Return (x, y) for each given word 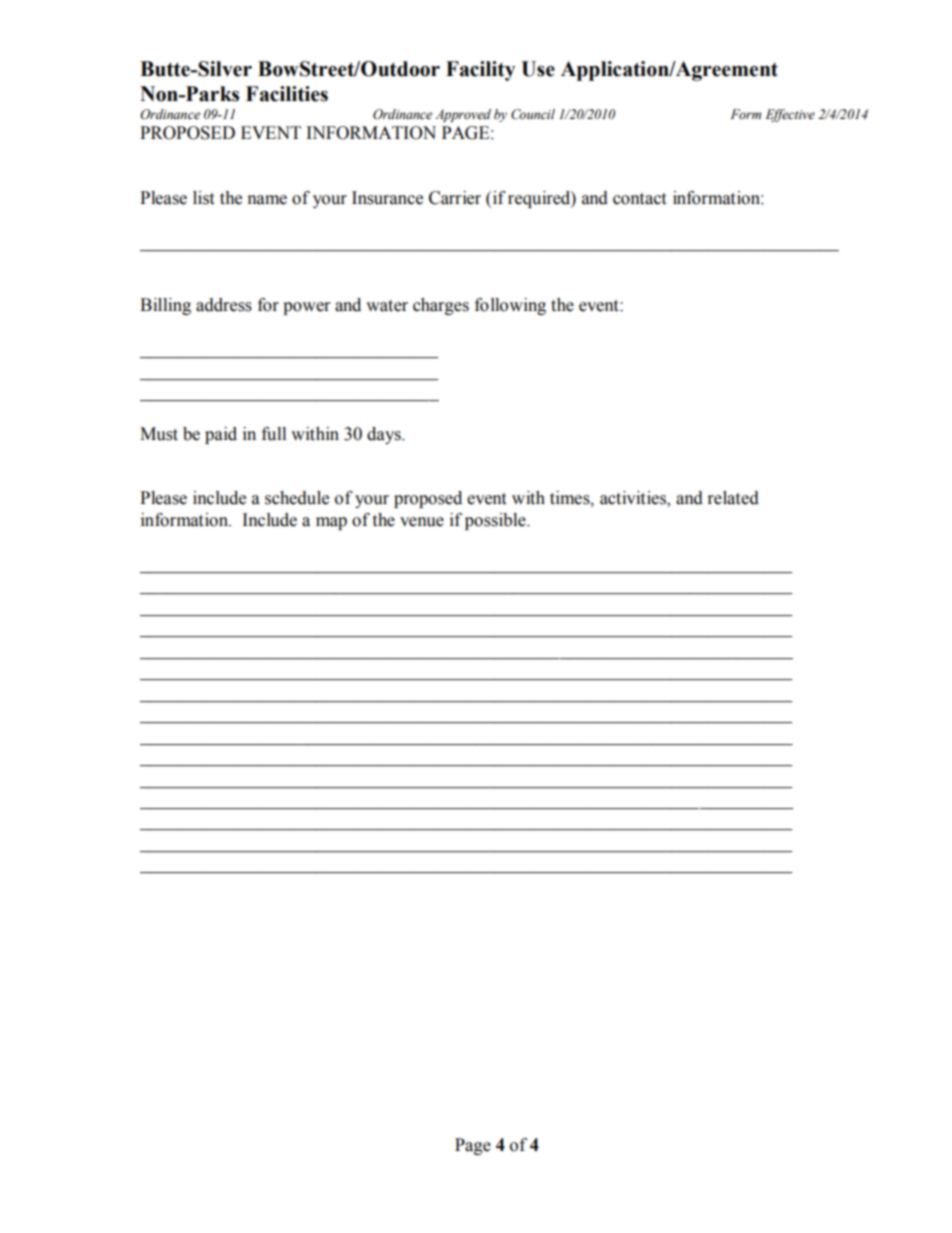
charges (441, 306)
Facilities (287, 94)
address (224, 305)
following (510, 306)
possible (496, 521)
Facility (480, 71)
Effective (790, 115)
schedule (297, 498)
